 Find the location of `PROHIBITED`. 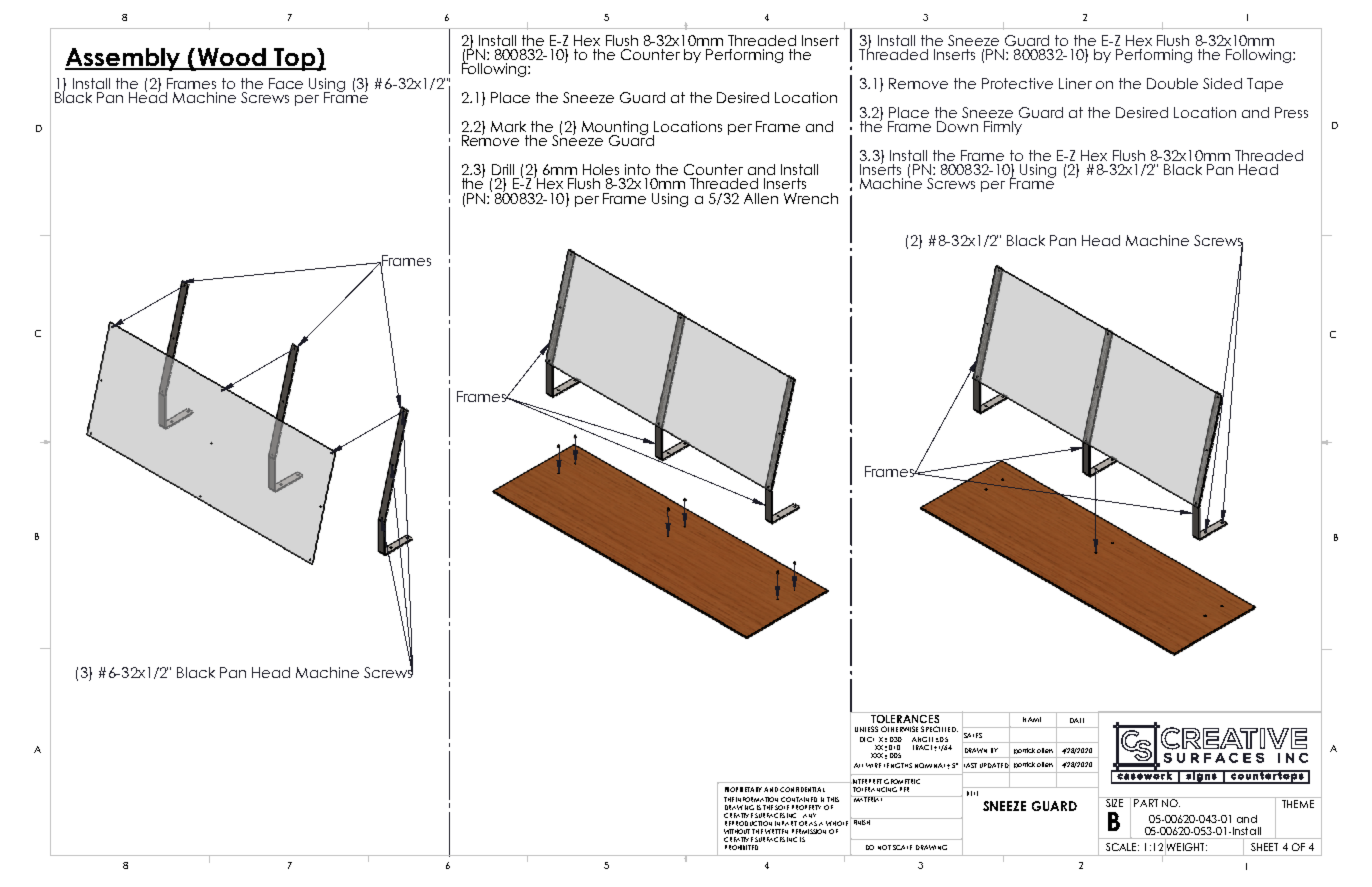

PROHIBITED is located at coordinates (741, 847).
